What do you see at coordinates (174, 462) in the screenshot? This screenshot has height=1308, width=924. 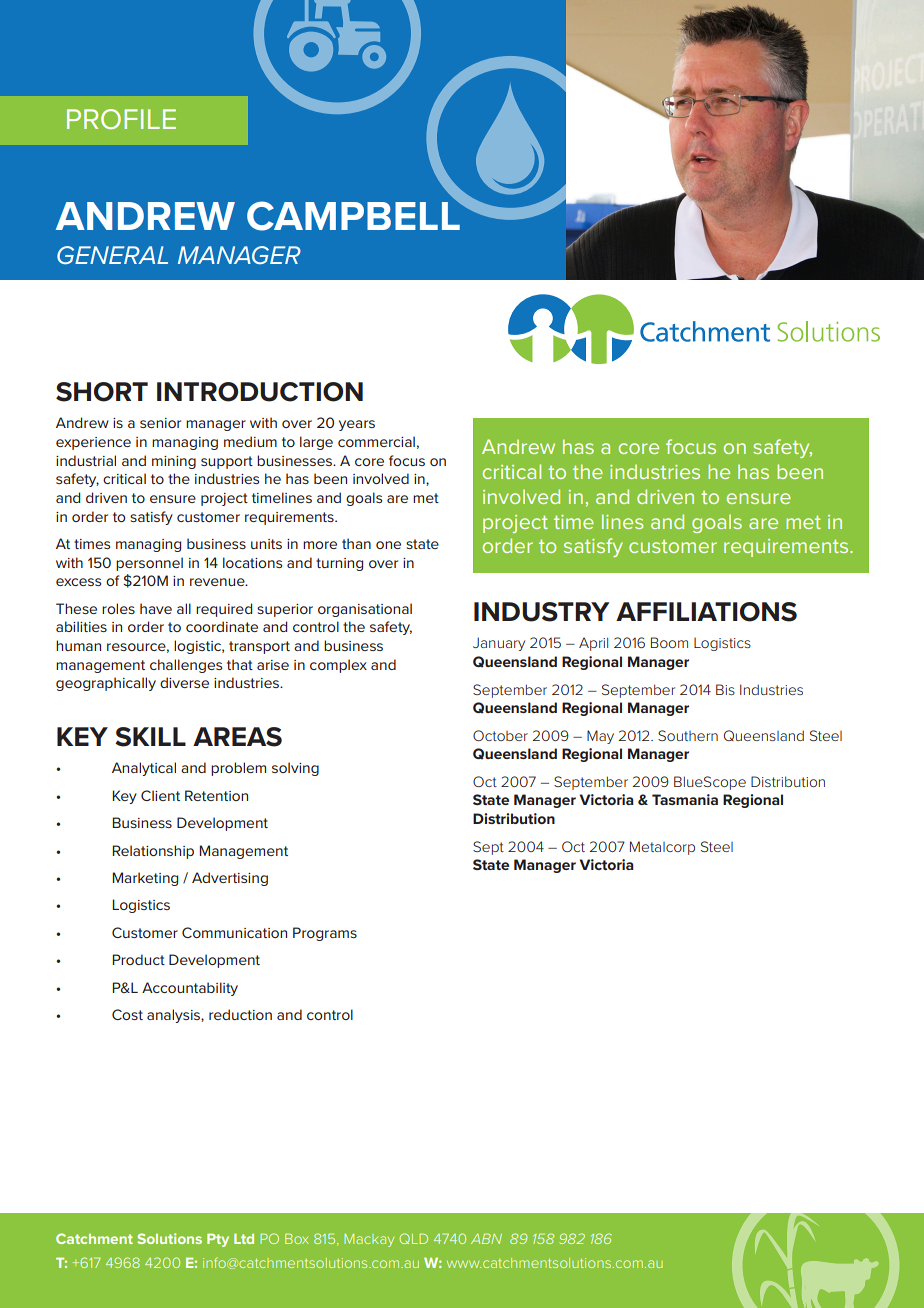 I see `mining` at bounding box center [174, 462].
